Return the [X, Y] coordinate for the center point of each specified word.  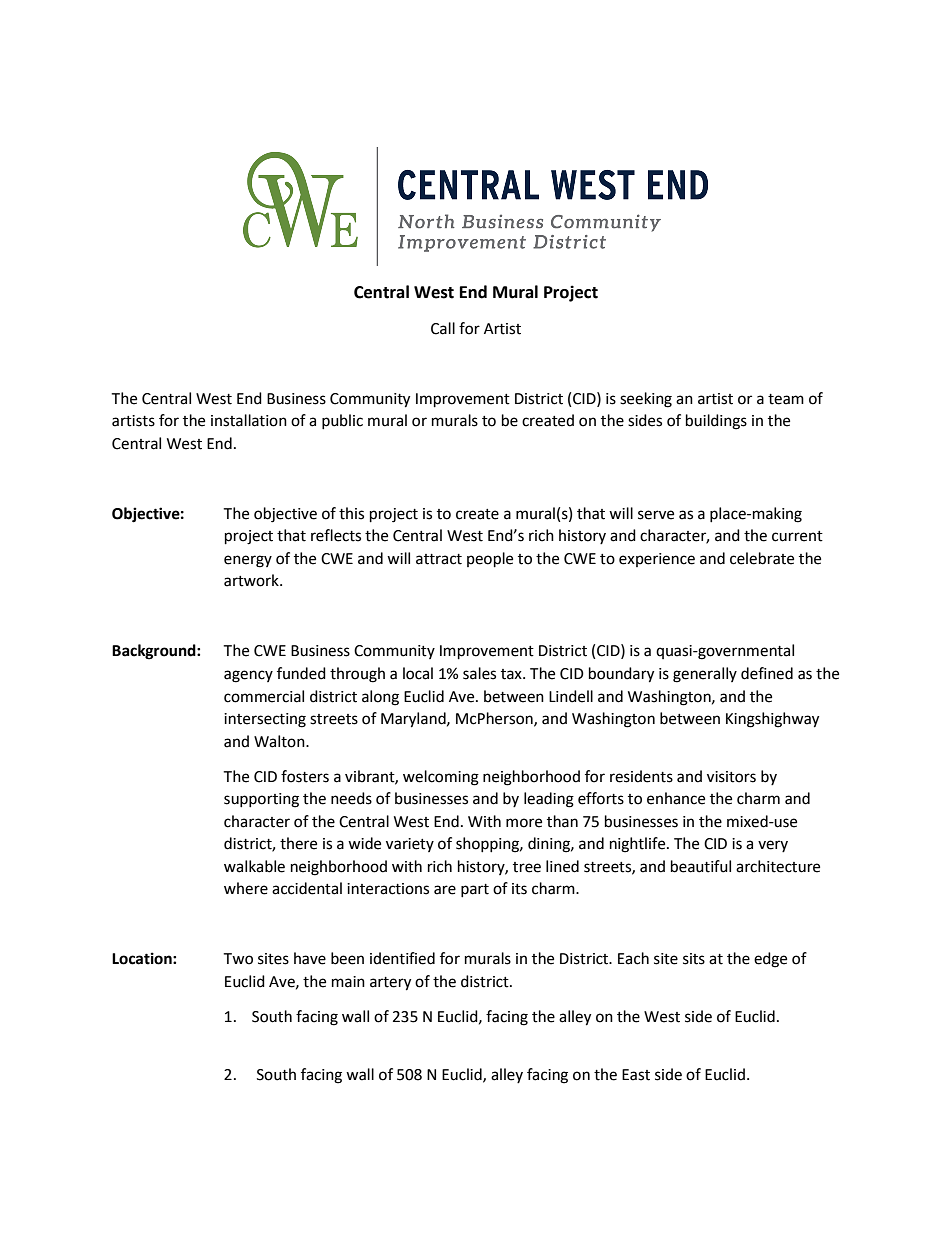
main [348, 982]
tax [512, 674]
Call [443, 328]
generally [705, 675]
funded [301, 673]
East [636, 1075]
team [786, 399]
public [342, 421]
